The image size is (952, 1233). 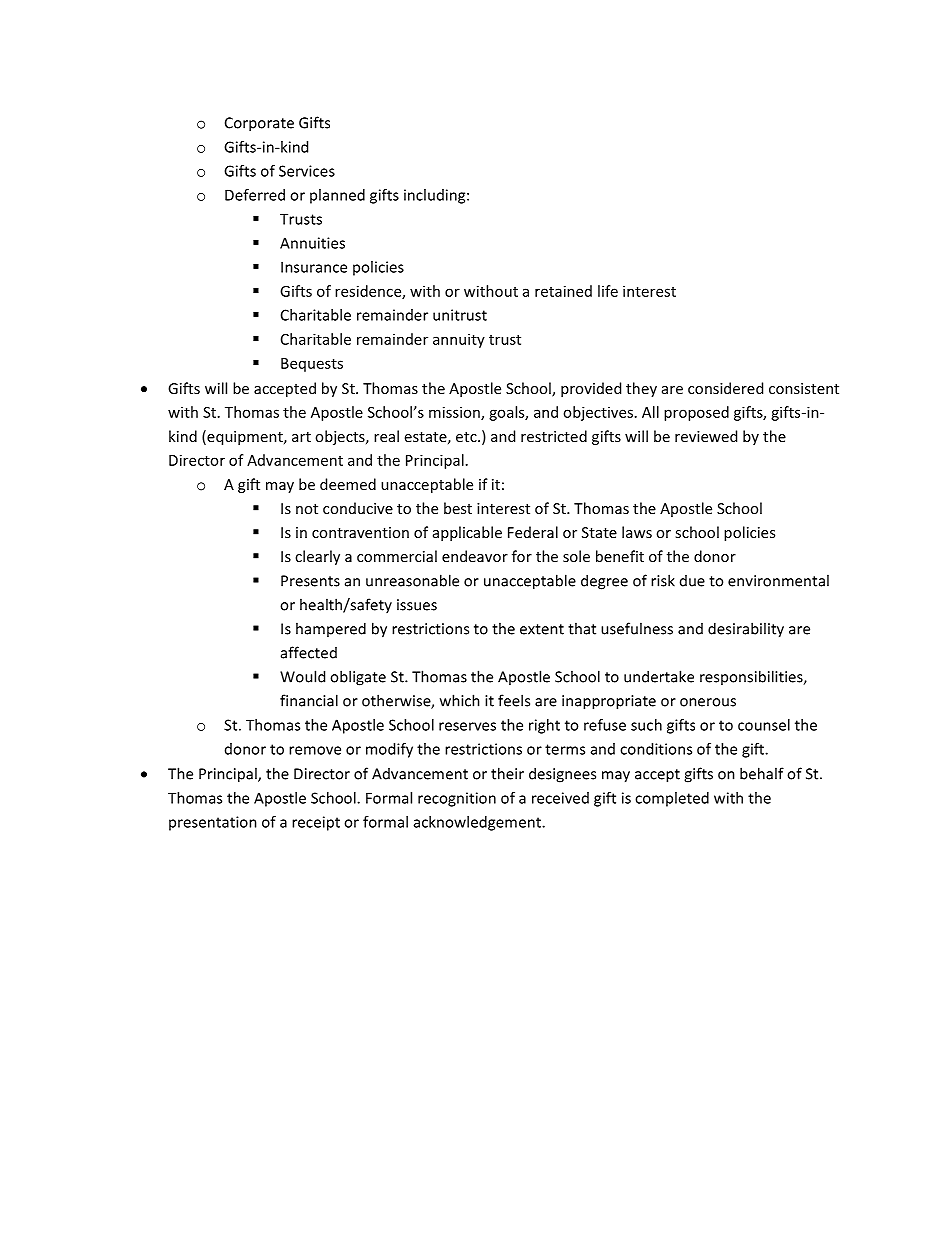 I want to click on planned, so click(x=337, y=196).
